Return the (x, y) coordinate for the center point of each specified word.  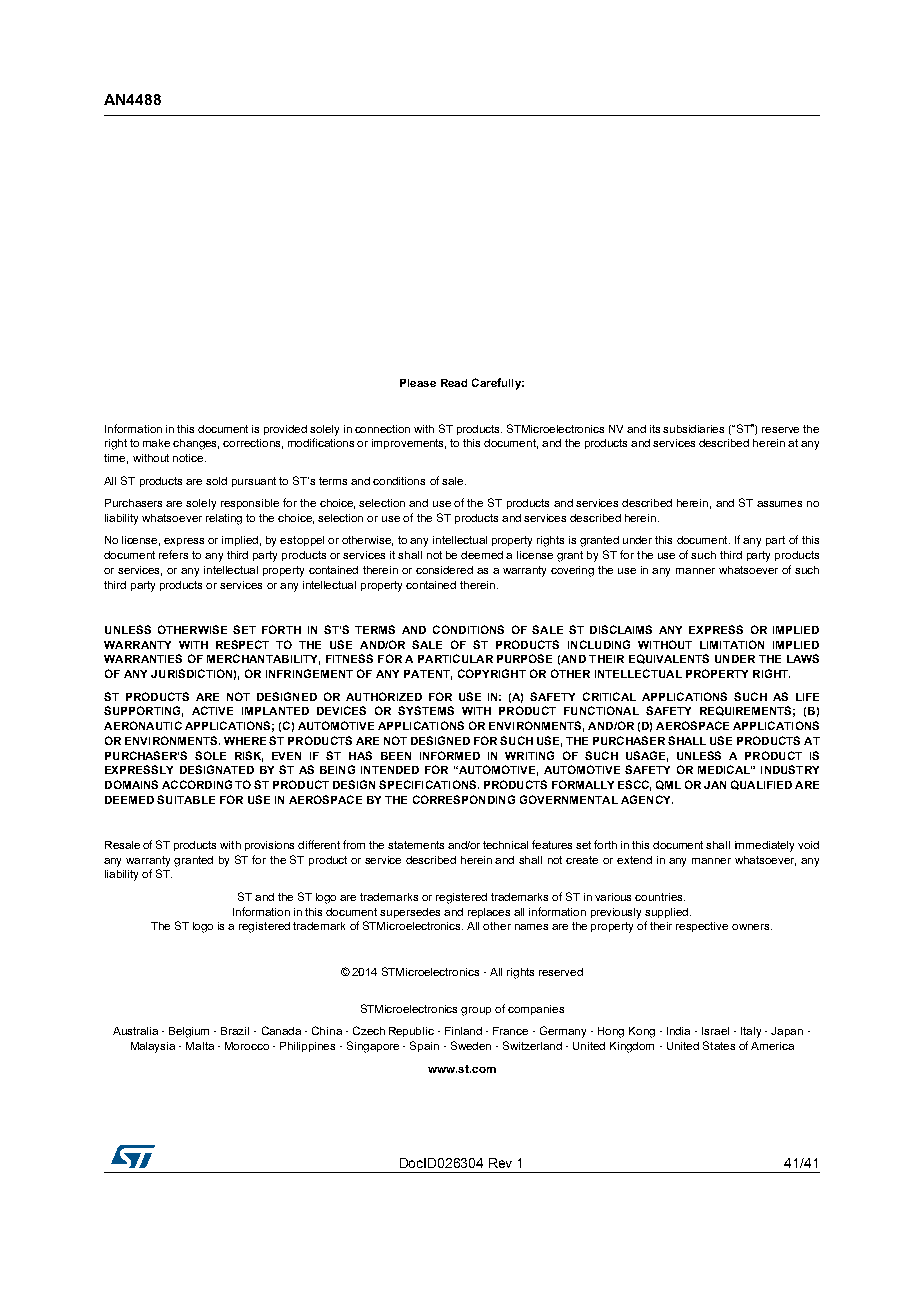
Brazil (235, 1031)
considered (444, 570)
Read (454, 383)
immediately (764, 846)
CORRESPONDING (464, 799)
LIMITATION (732, 644)
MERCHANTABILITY (263, 659)
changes (196, 444)
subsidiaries (693, 429)
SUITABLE (186, 799)
